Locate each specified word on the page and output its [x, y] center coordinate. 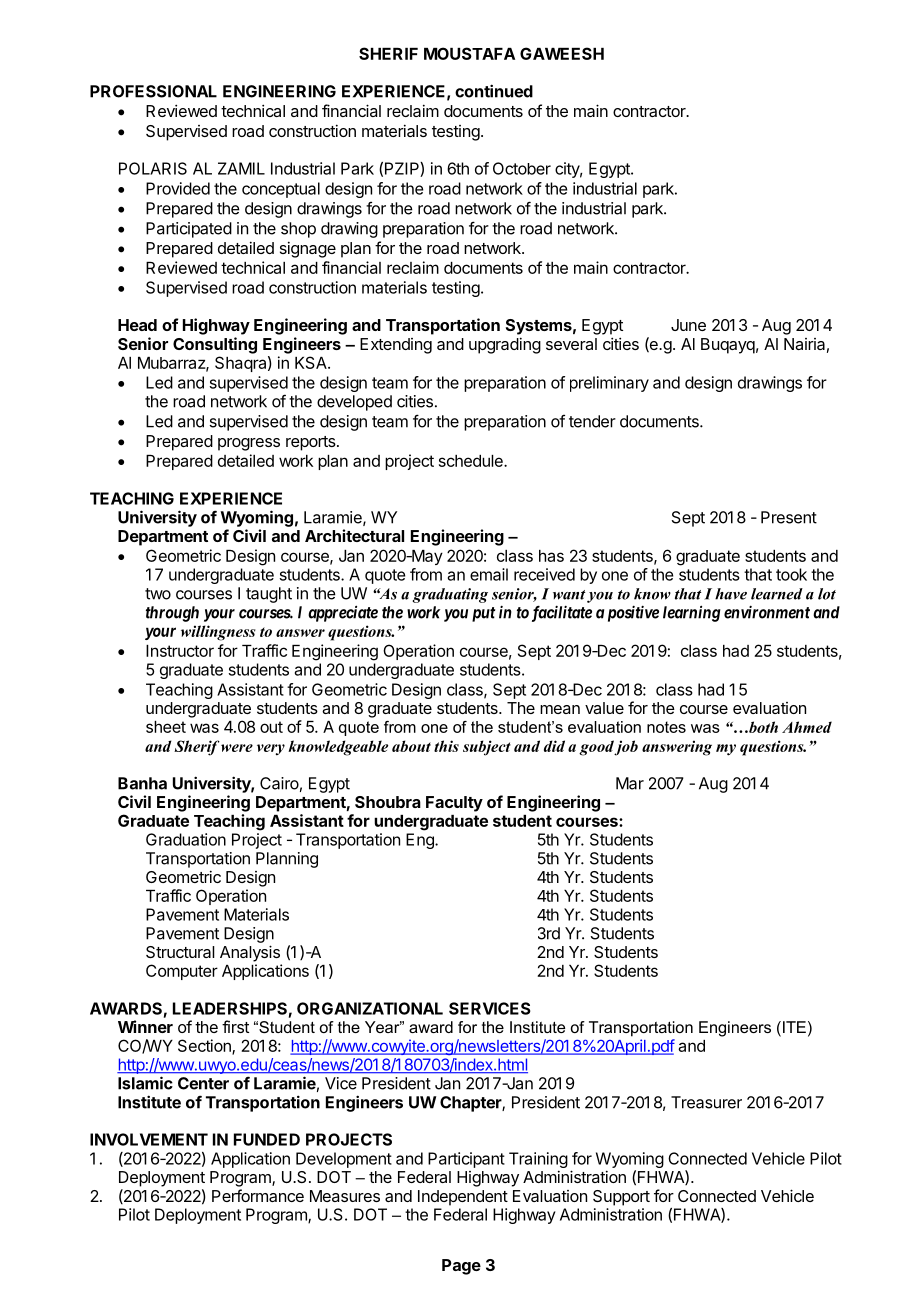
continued [494, 91]
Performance [258, 1195]
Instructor [180, 651]
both [762, 727]
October [522, 168]
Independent [463, 1198]
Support [621, 1198]
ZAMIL [241, 168]
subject [487, 748]
